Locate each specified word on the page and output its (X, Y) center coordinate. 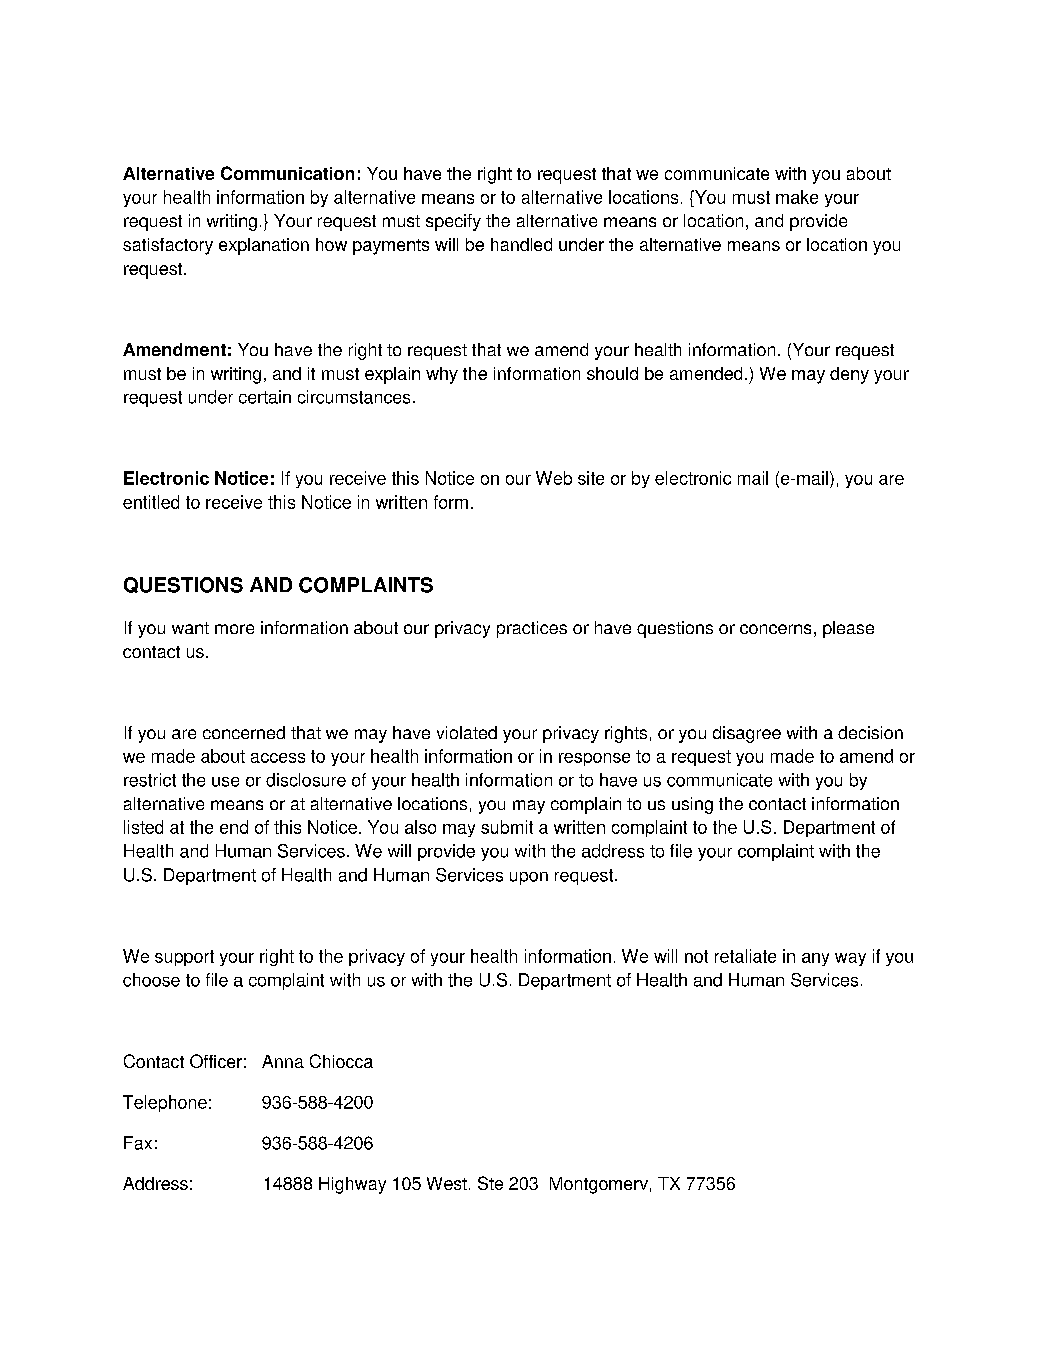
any (815, 959)
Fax (138, 1143)
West (447, 1183)
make (797, 197)
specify (453, 222)
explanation (264, 246)
